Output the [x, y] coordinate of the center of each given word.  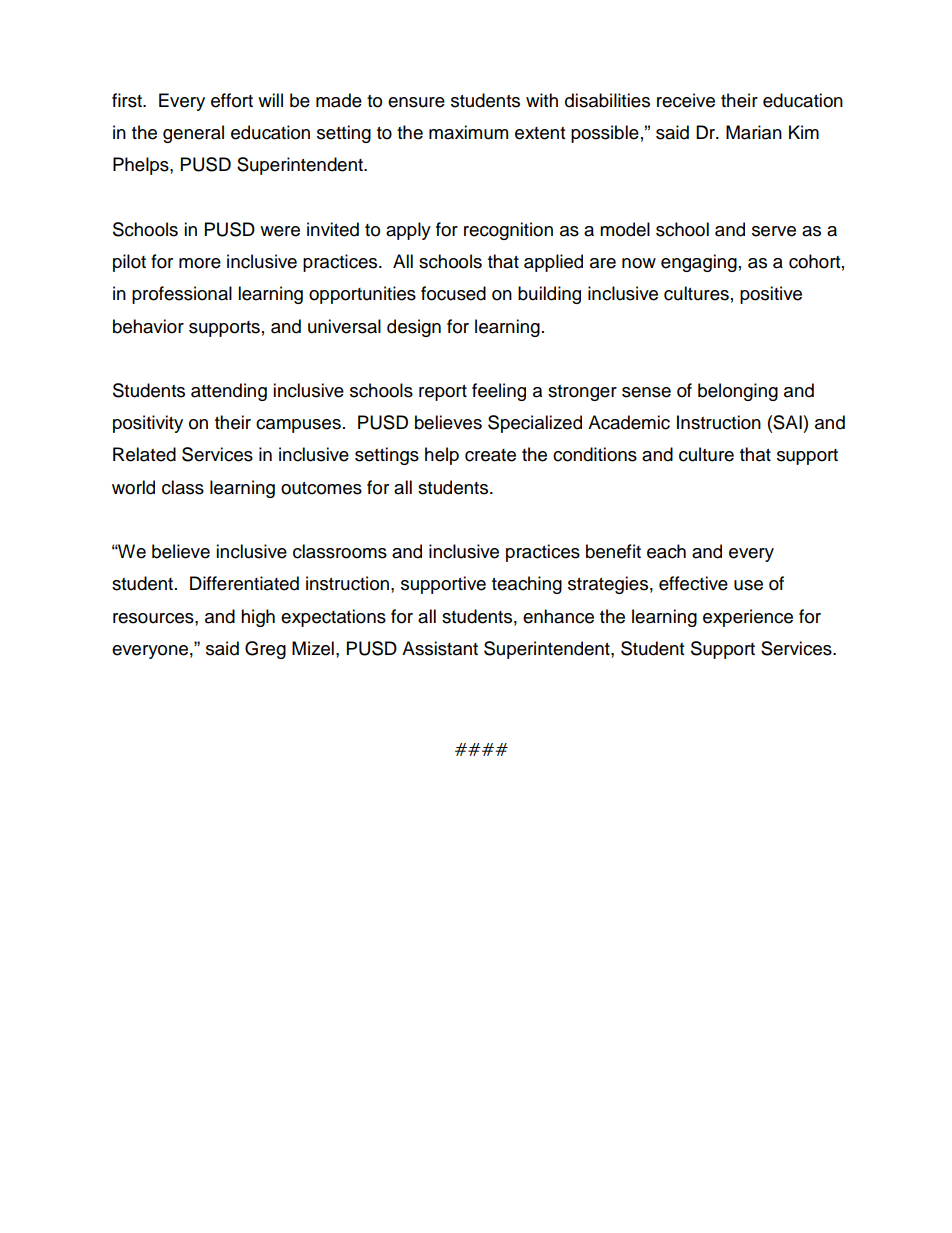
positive [771, 295]
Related [144, 454]
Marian [754, 132]
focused [453, 293]
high [258, 618]
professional [182, 295]
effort [232, 100]
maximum [468, 132]
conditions [595, 454]
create [490, 455]
